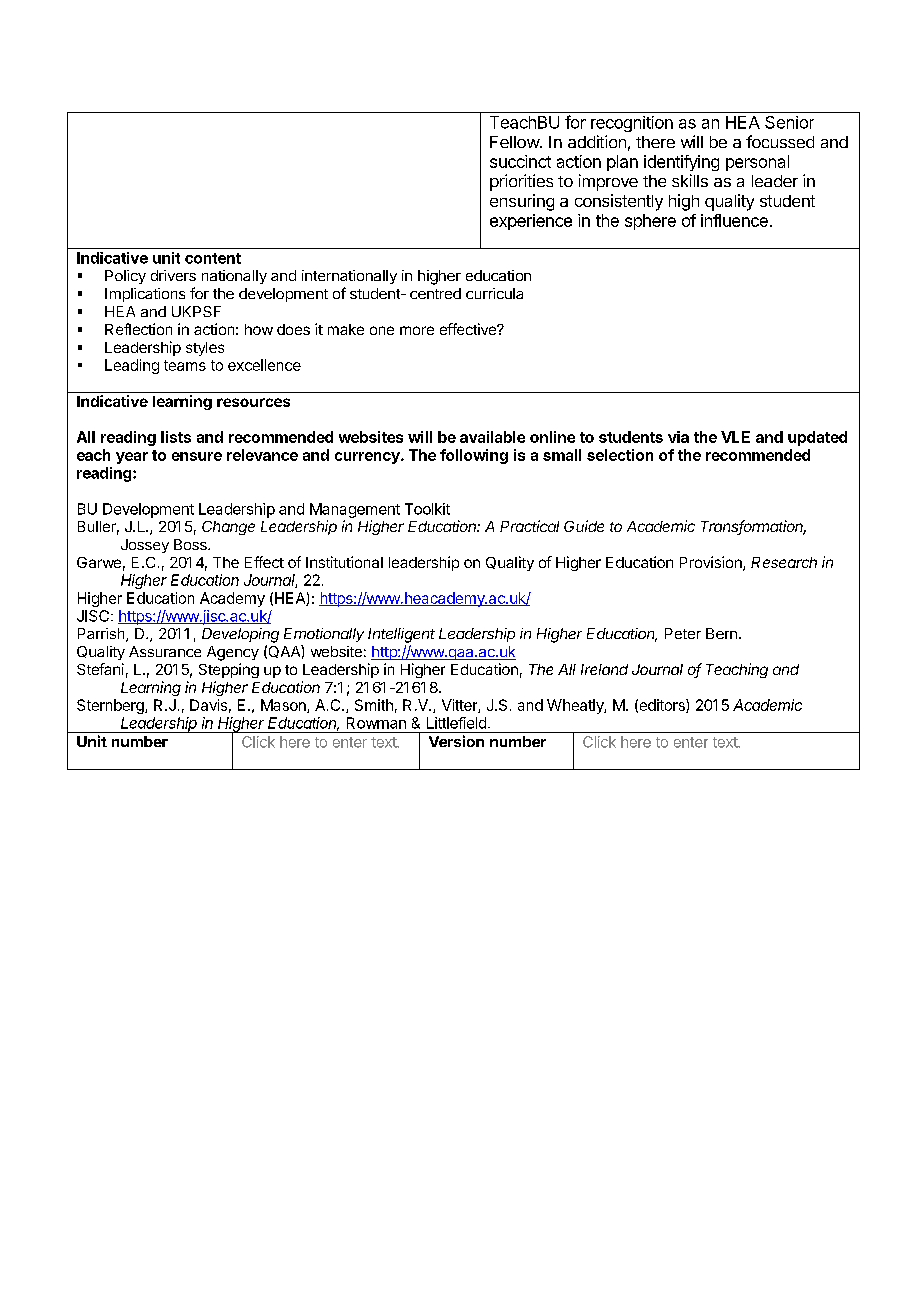 The width and height of the screenshot is (924, 1308). What do you see at coordinates (780, 141) in the screenshot?
I see `focussed` at bounding box center [780, 141].
